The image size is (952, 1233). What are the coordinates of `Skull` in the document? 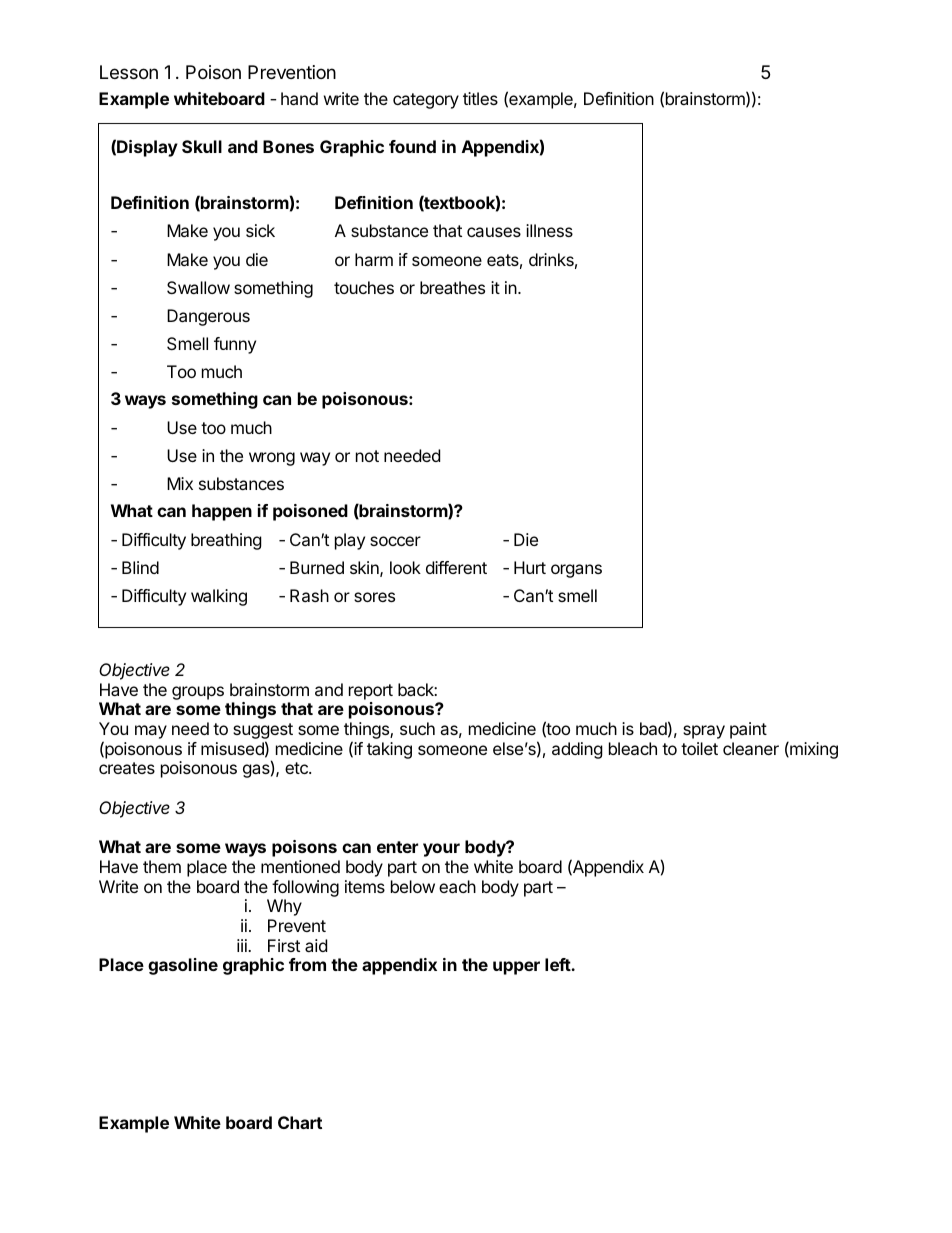 It's located at (202, 146).
